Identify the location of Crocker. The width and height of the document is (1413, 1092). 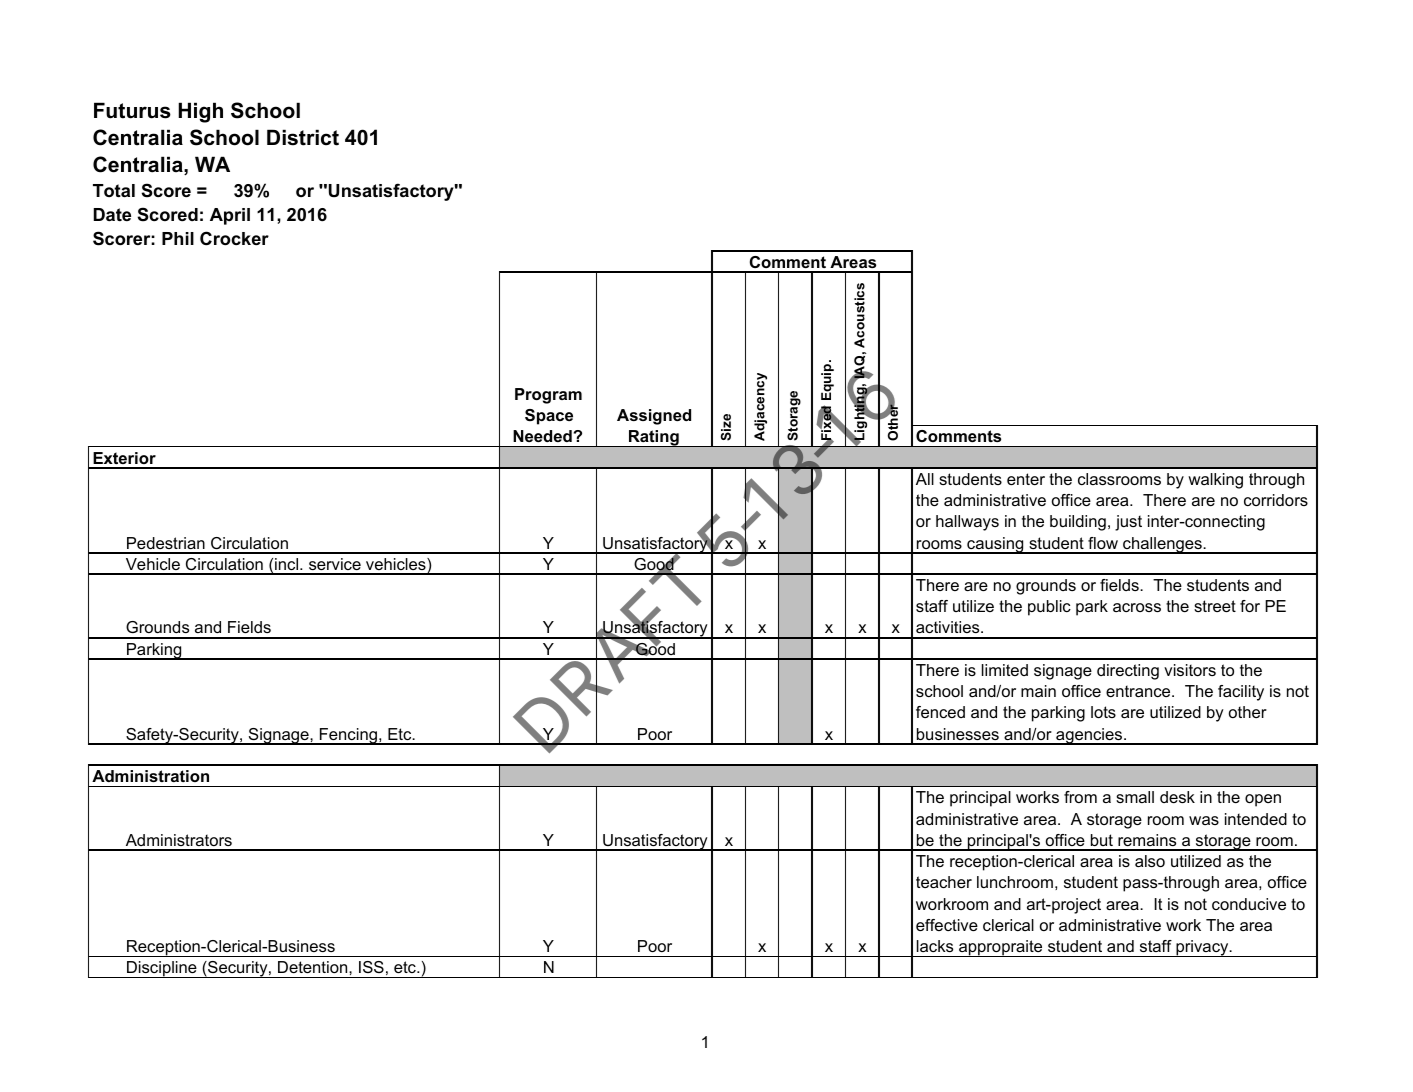
(234, 238).
